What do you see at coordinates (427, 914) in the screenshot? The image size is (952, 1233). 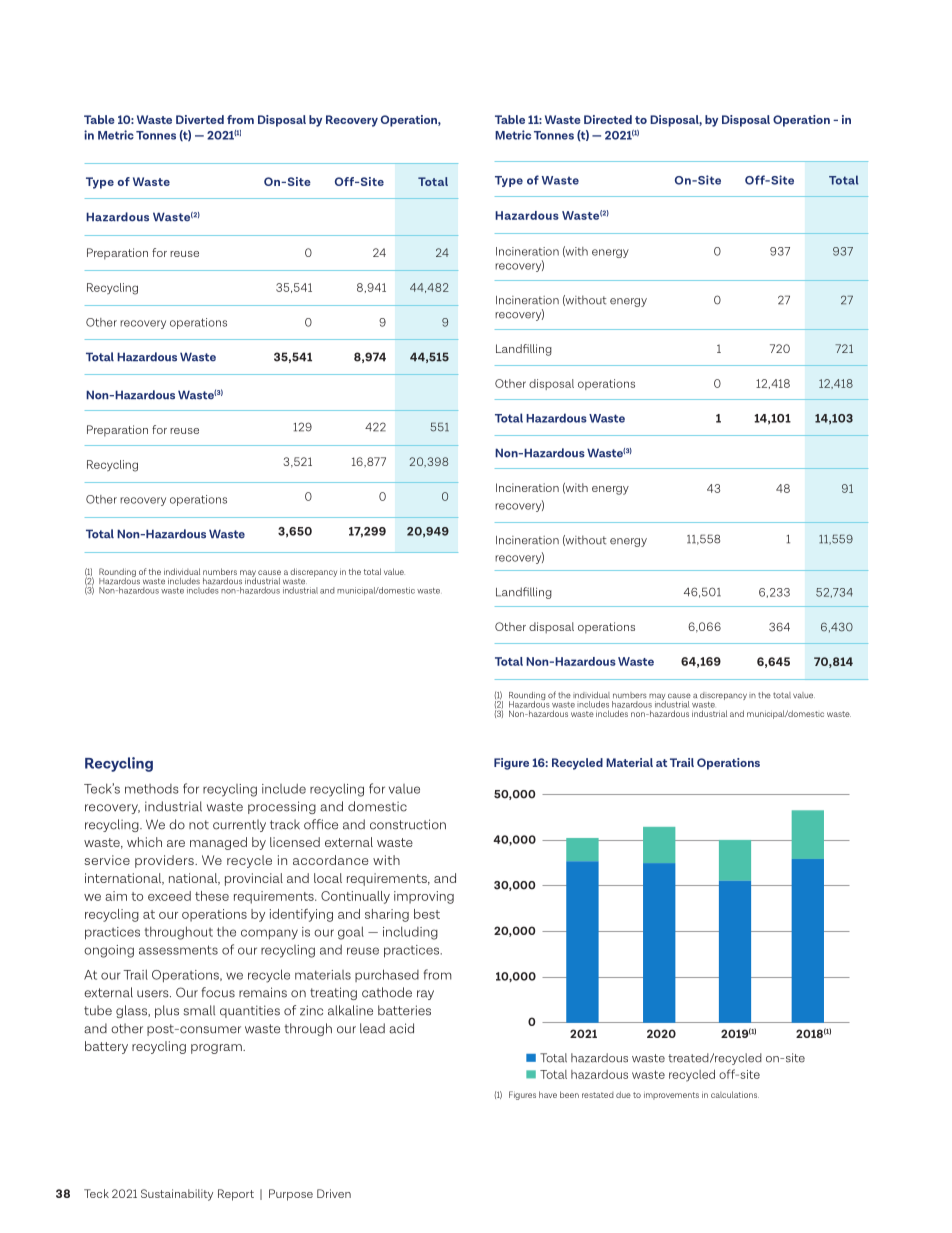 I see `best` at bounding box center [427, 914].
